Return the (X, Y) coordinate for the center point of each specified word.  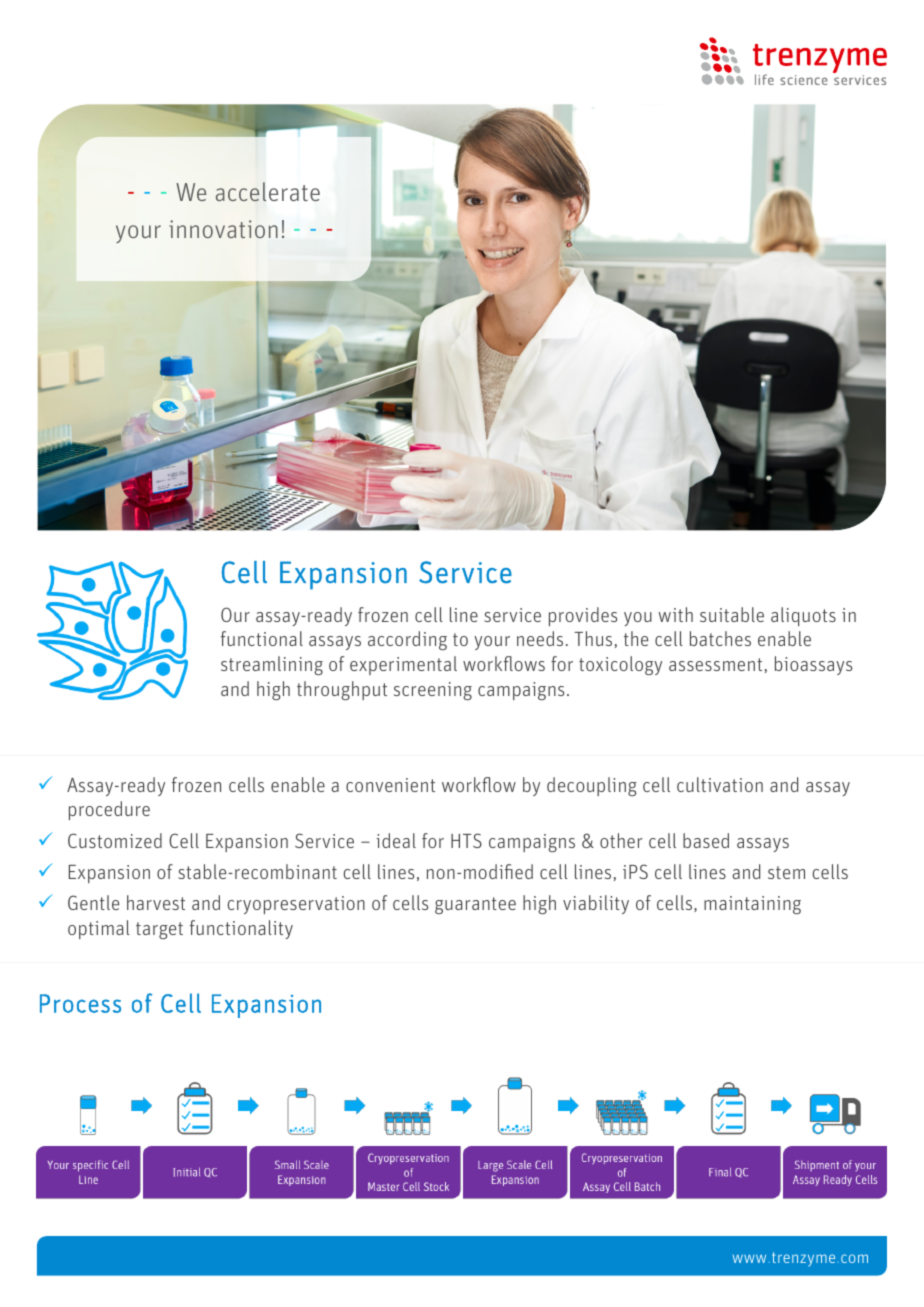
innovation (223, 229)
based (706, 840)
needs (540, 638)
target (159, 930)
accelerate (268, 191)
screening (433, 691)
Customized (115, 840)
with (675, 614)
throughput (342, 690)
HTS (466, 840)
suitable (732, 614)
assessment (715, 664)
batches (720, 638)
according (407, 640)
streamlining (272, 665)
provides (583, 616)
